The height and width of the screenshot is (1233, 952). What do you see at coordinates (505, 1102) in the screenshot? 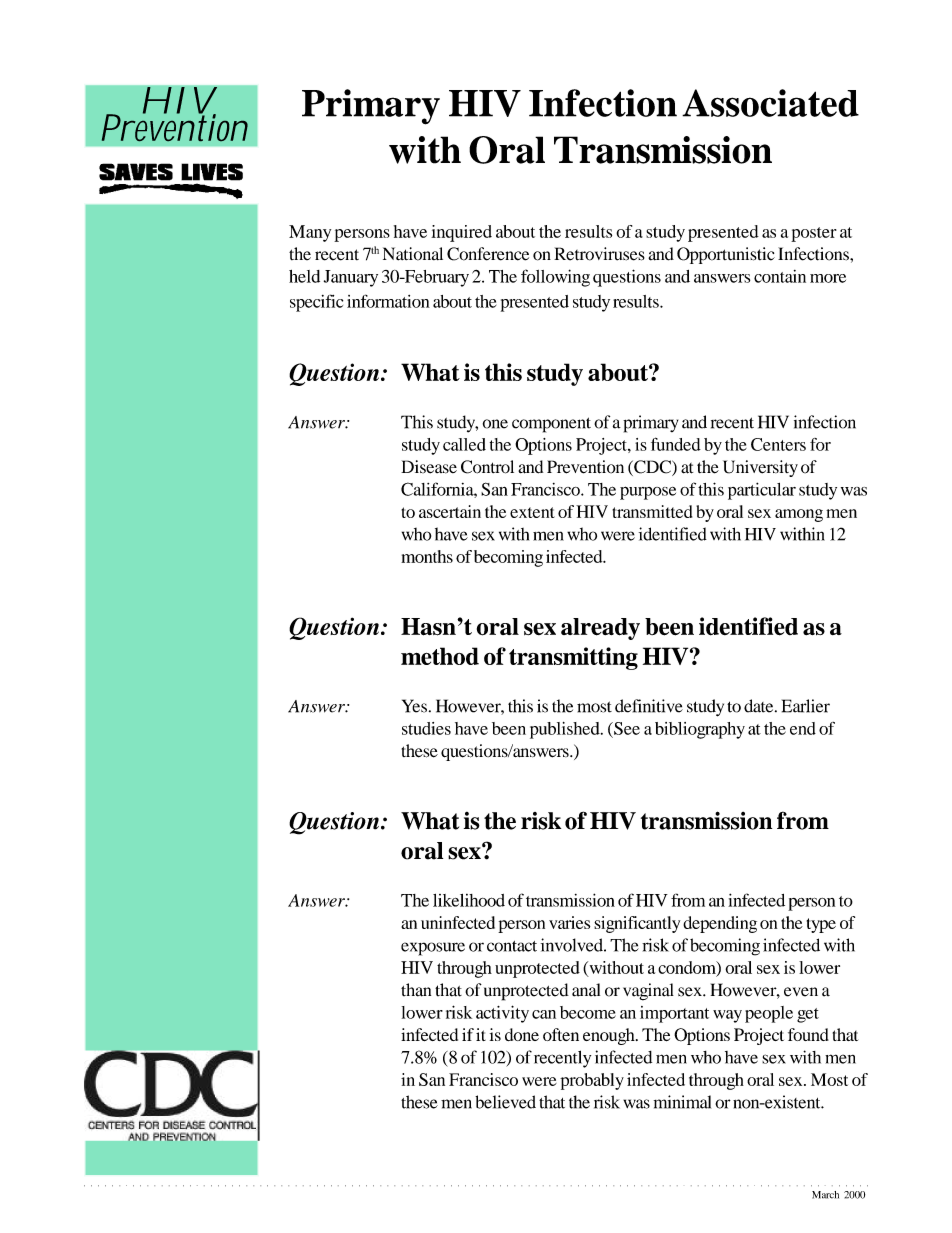
I see `believed` at bounding box center [505, 1102].
